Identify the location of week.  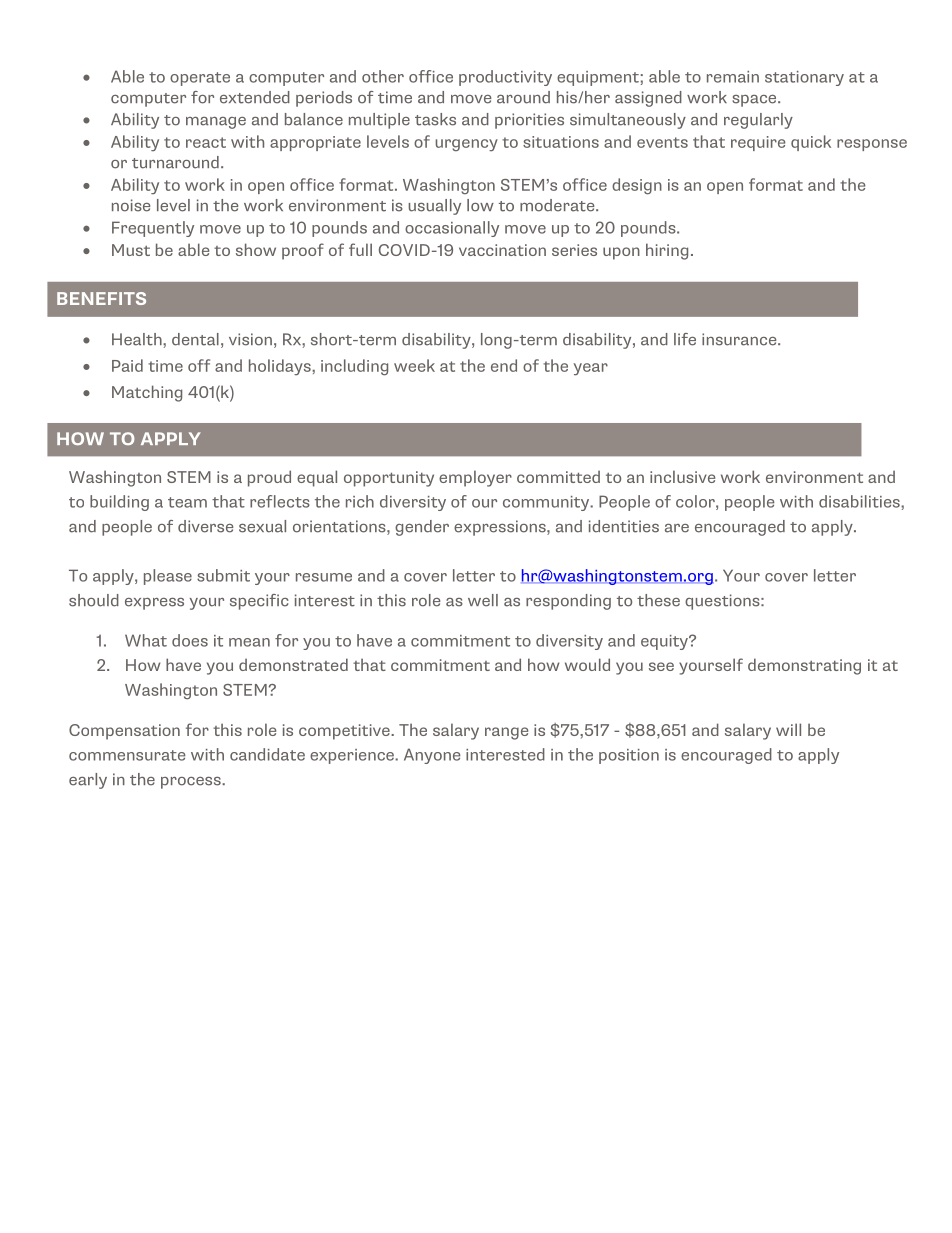
(414, 365).
